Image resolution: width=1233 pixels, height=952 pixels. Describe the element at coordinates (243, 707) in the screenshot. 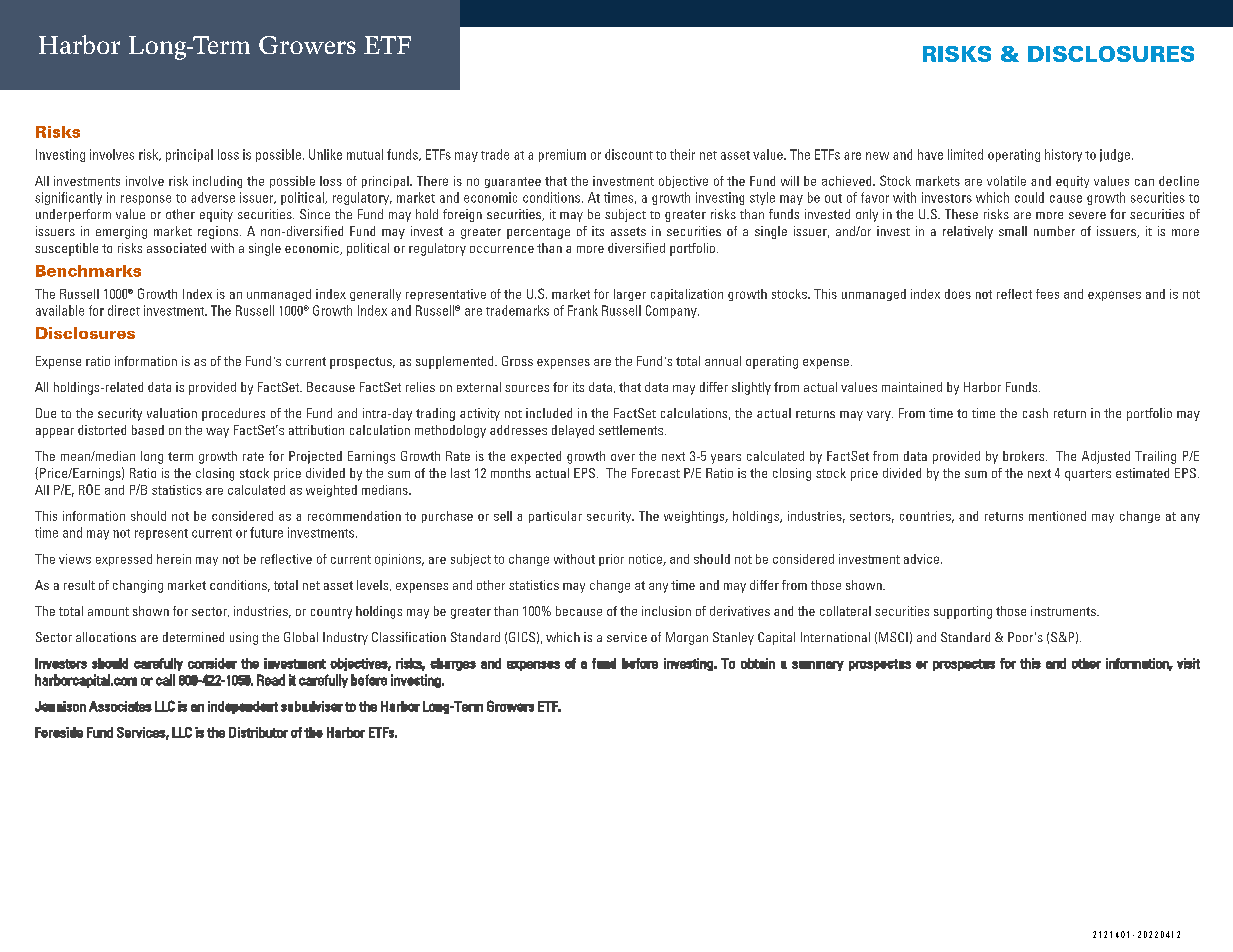

I see `independent` at that location.
